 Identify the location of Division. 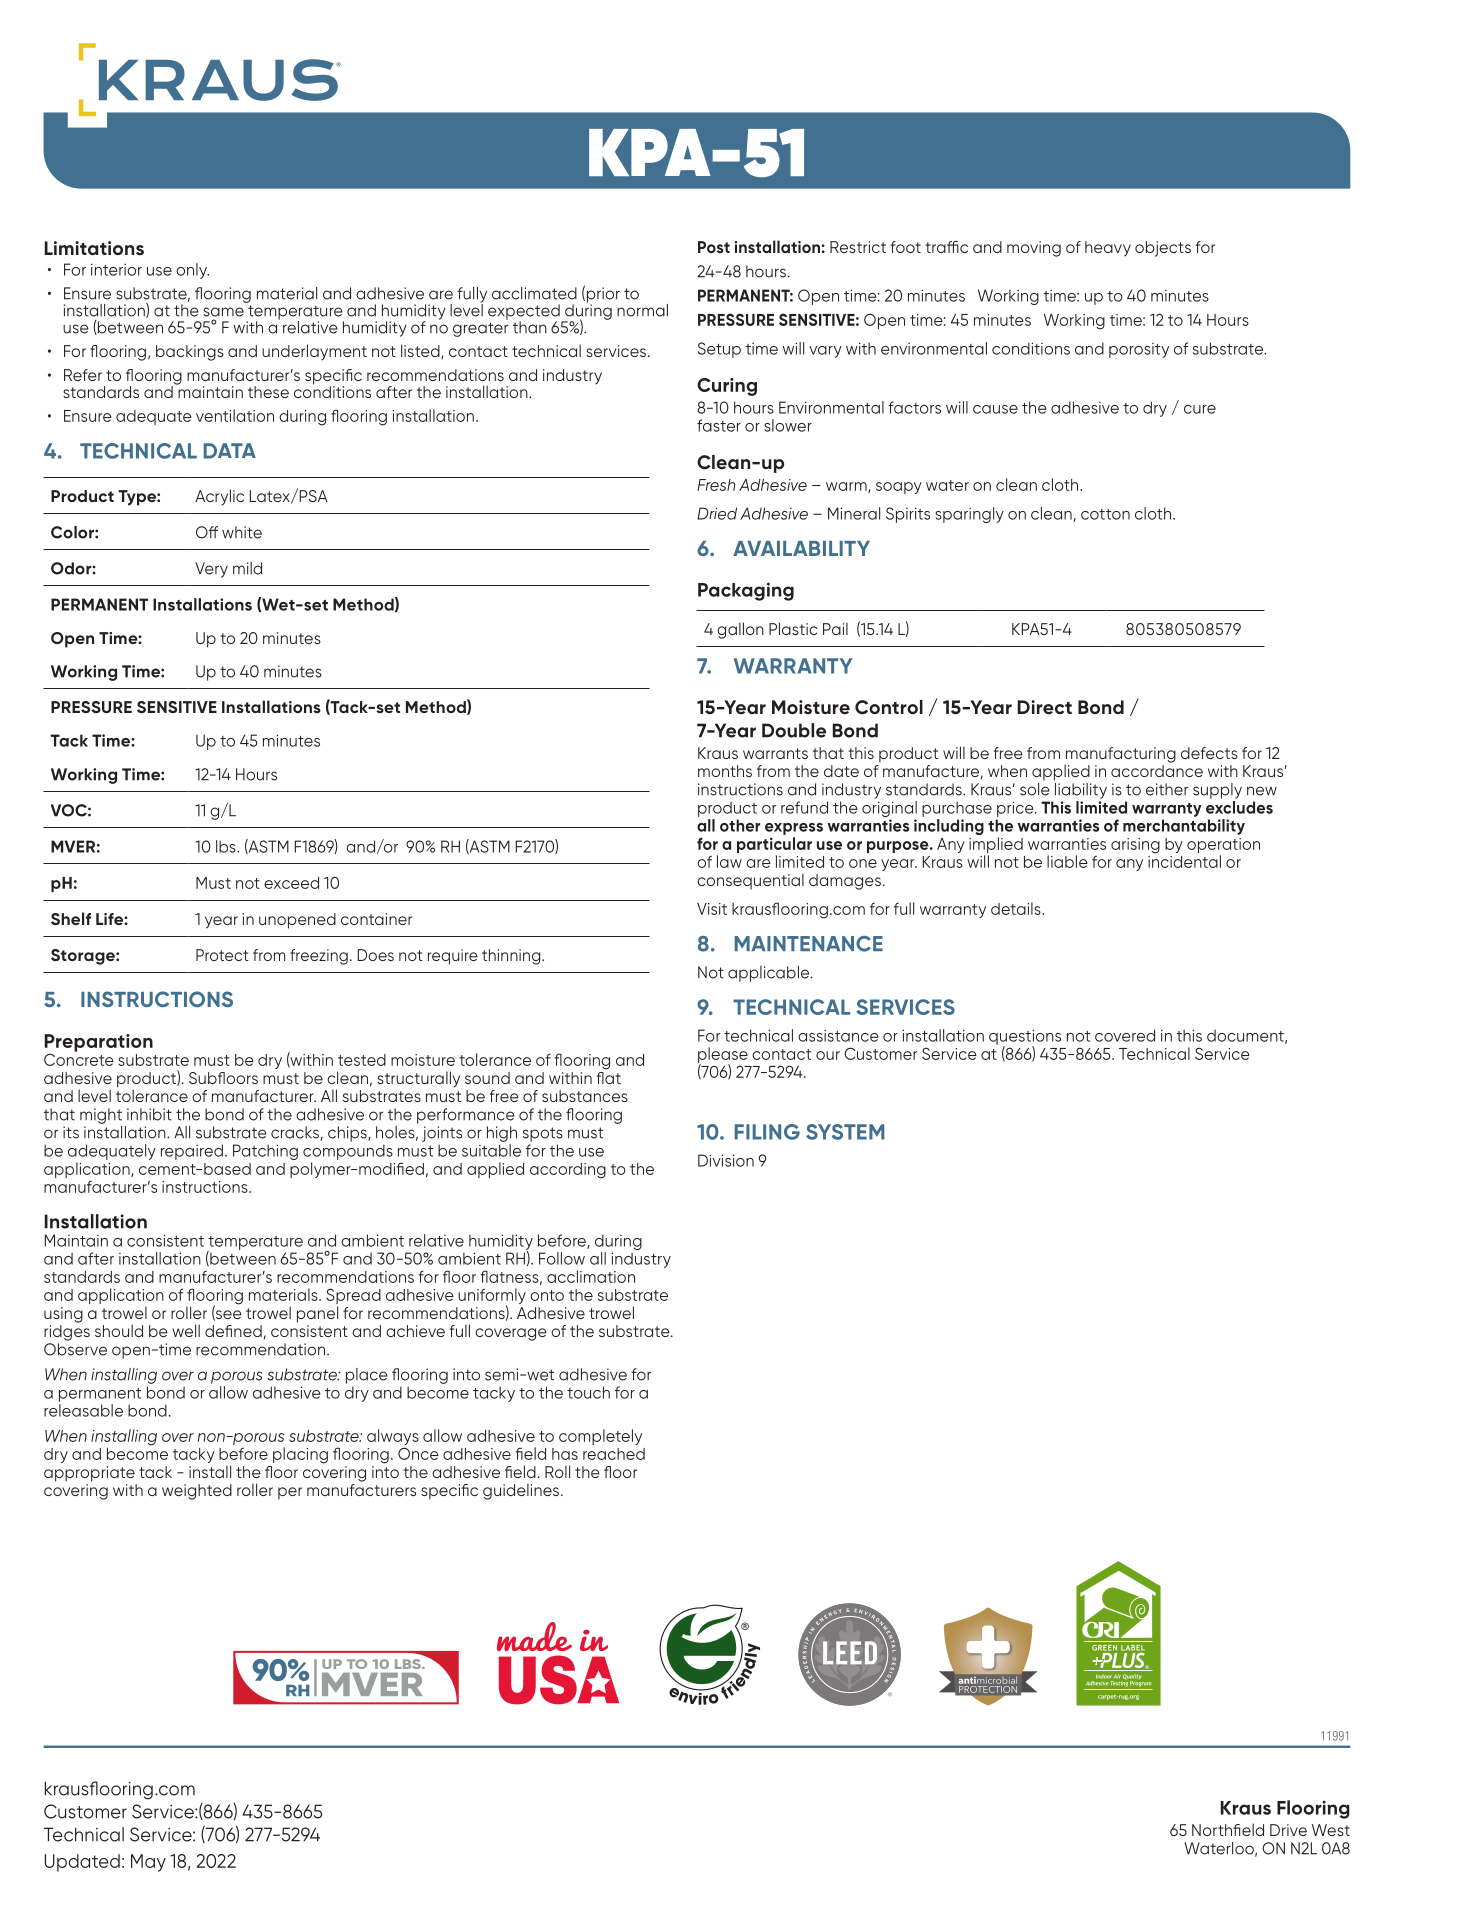
(726, 1160).
